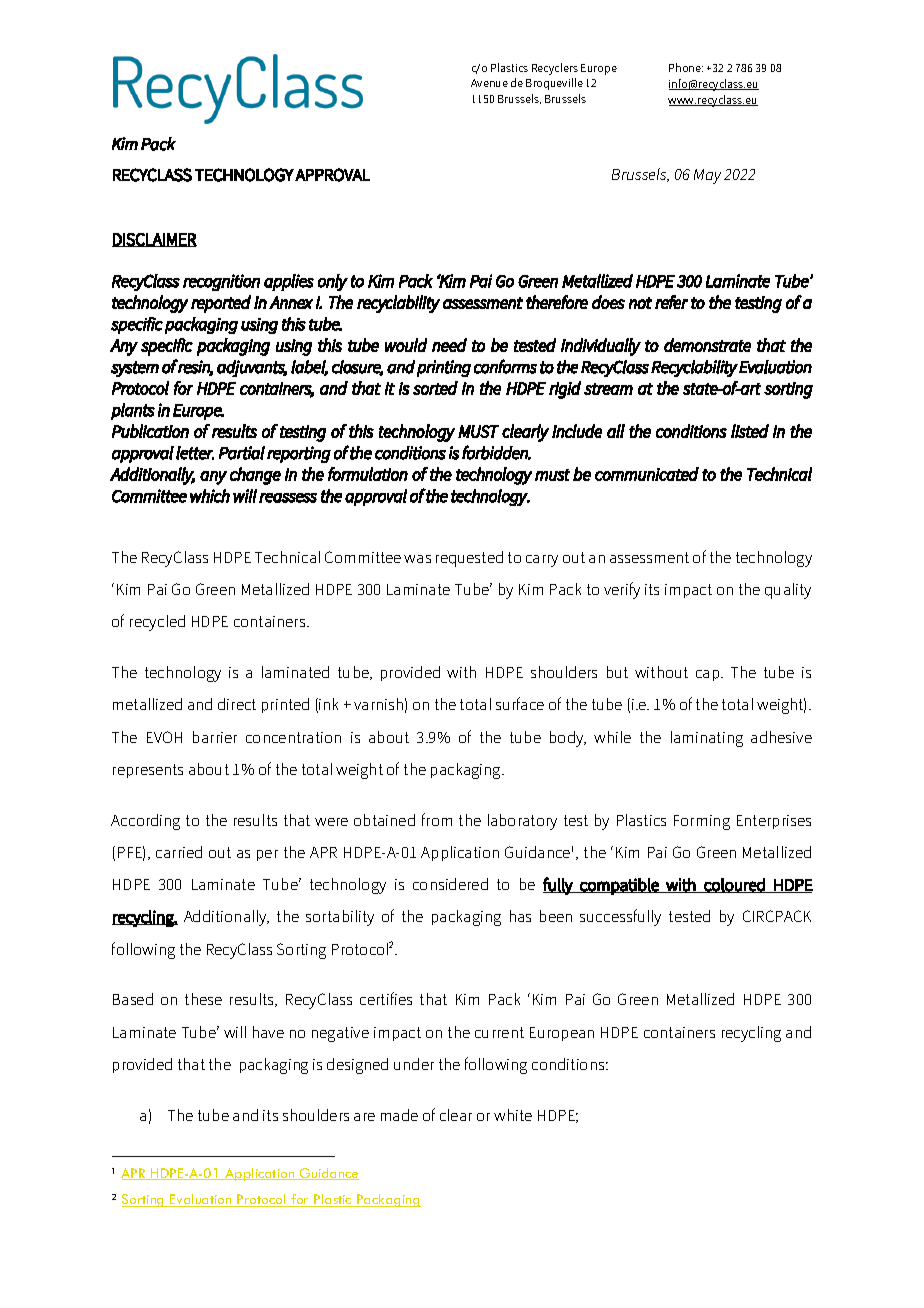  Describe the element at coordinates (469, 559) in the page. I see `requested` at that location.
